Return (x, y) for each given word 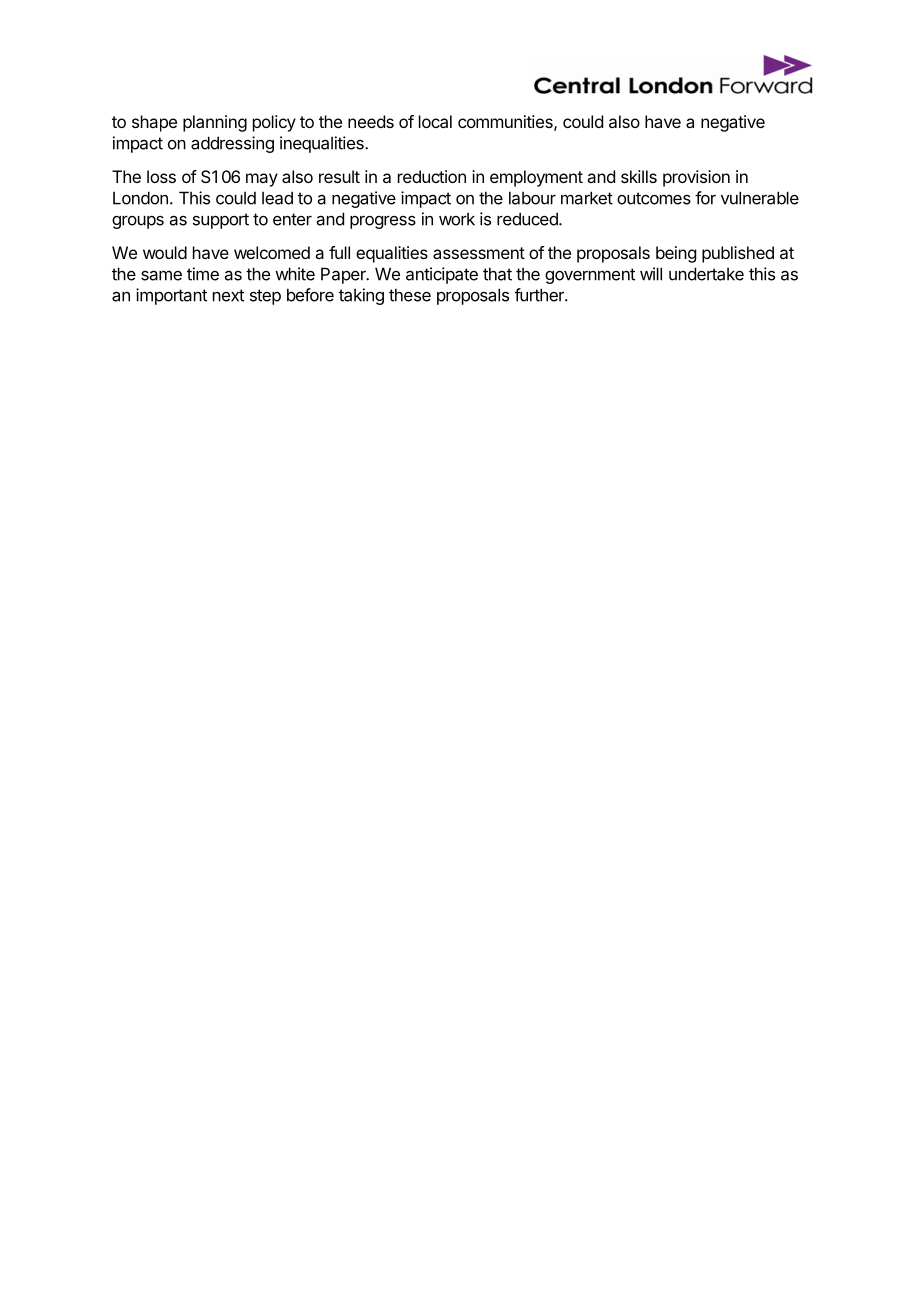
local (435, 121)
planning (215, 123)
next (228, 295)
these (410, 295)
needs (371, 121)
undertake (706, 274)
